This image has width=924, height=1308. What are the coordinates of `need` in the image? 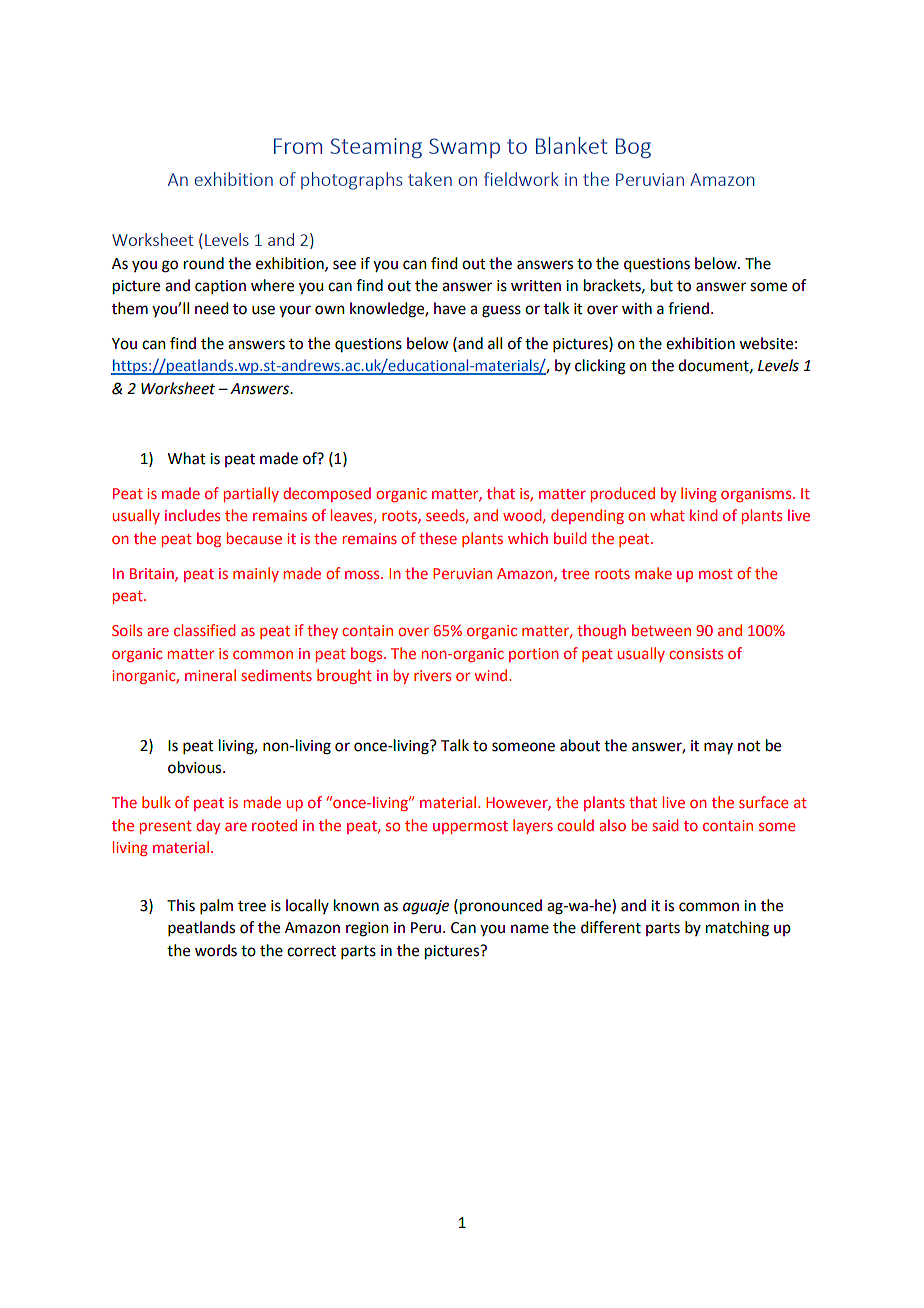 It's located at (211, 308).
